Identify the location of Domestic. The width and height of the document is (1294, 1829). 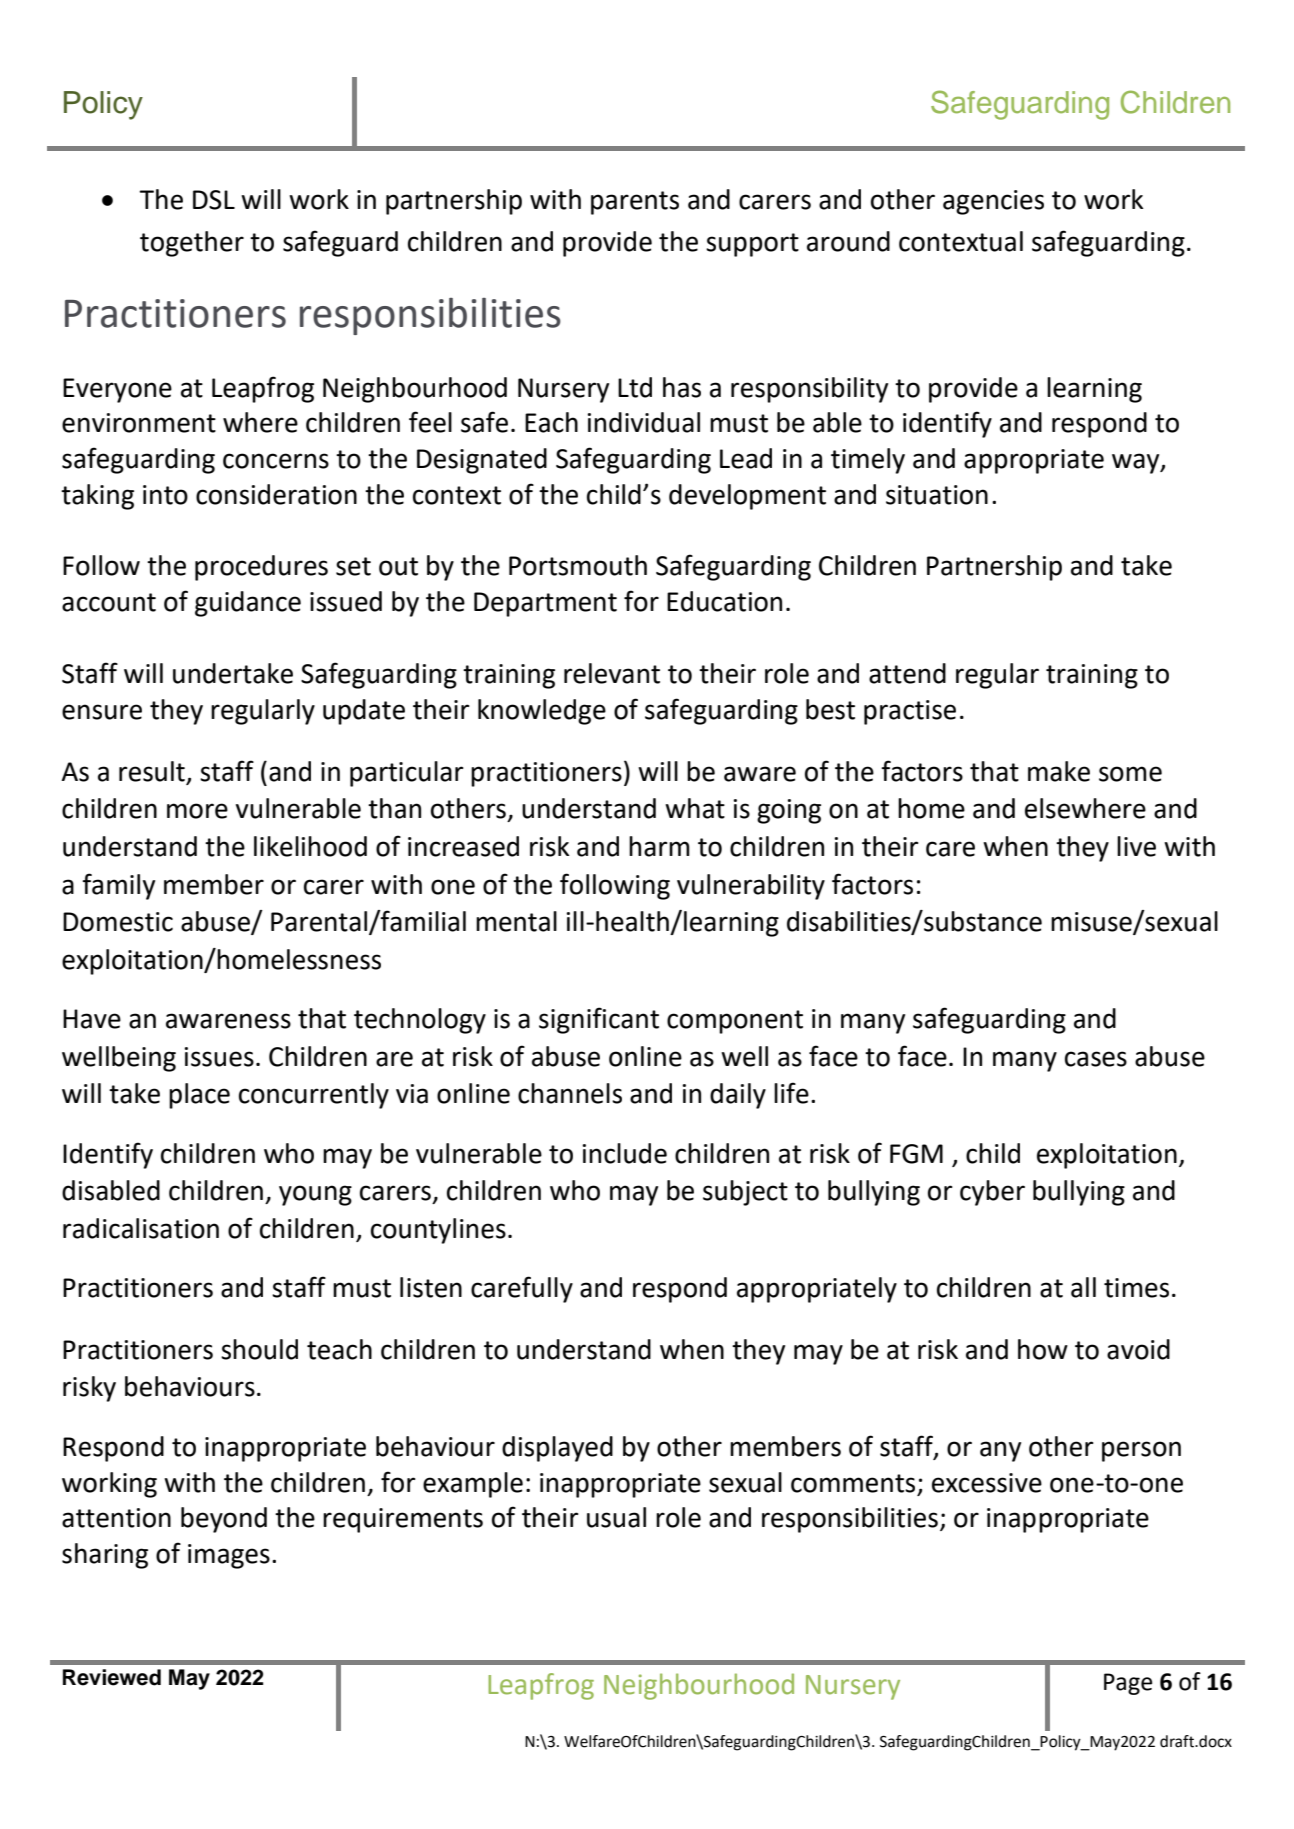
(118, 922).
